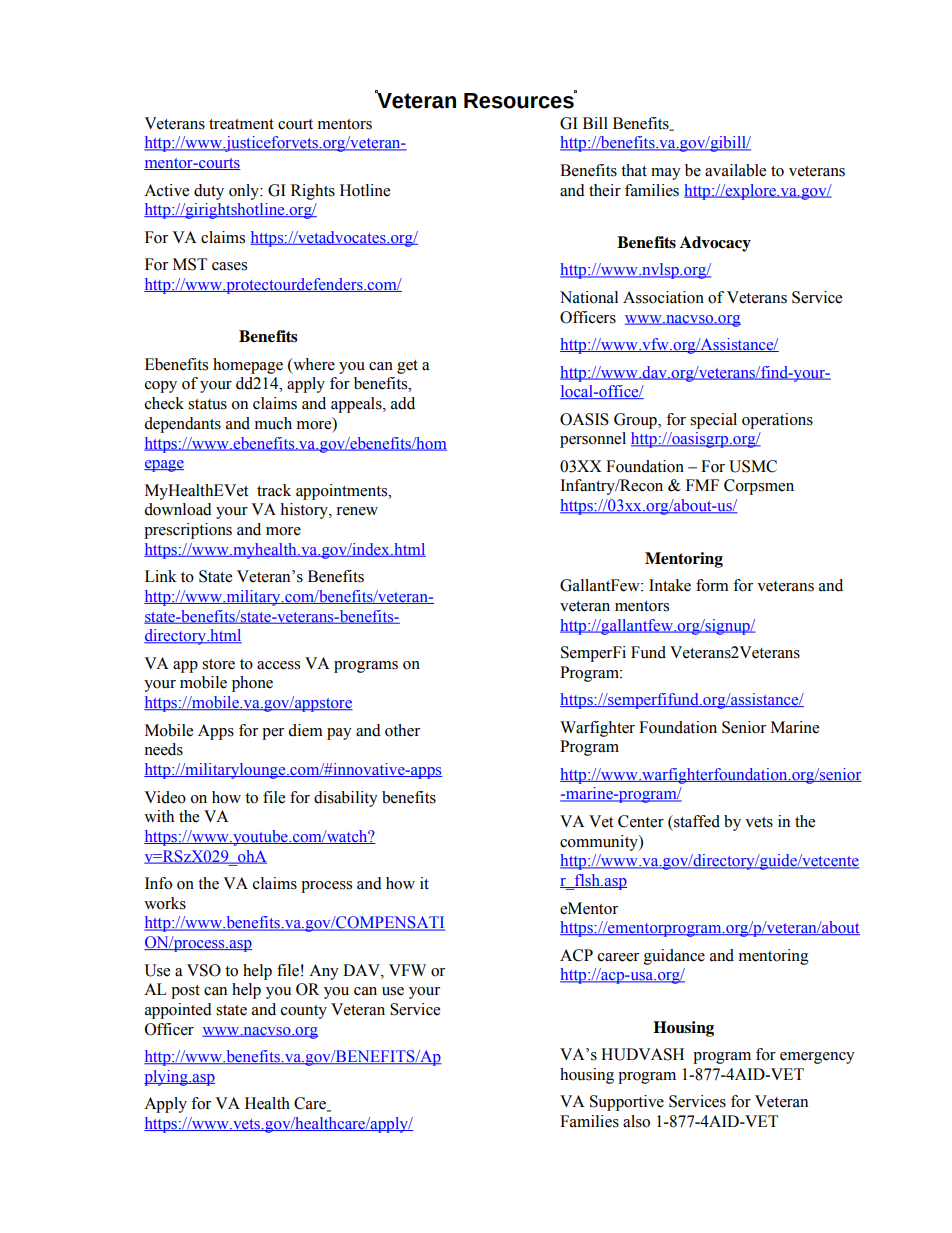 The height and width of the screenshot is (1233, 952). What do you see at coordinates (241, 124) in the screenshot?
I see `treatment` at bounding box center [241, 124].
